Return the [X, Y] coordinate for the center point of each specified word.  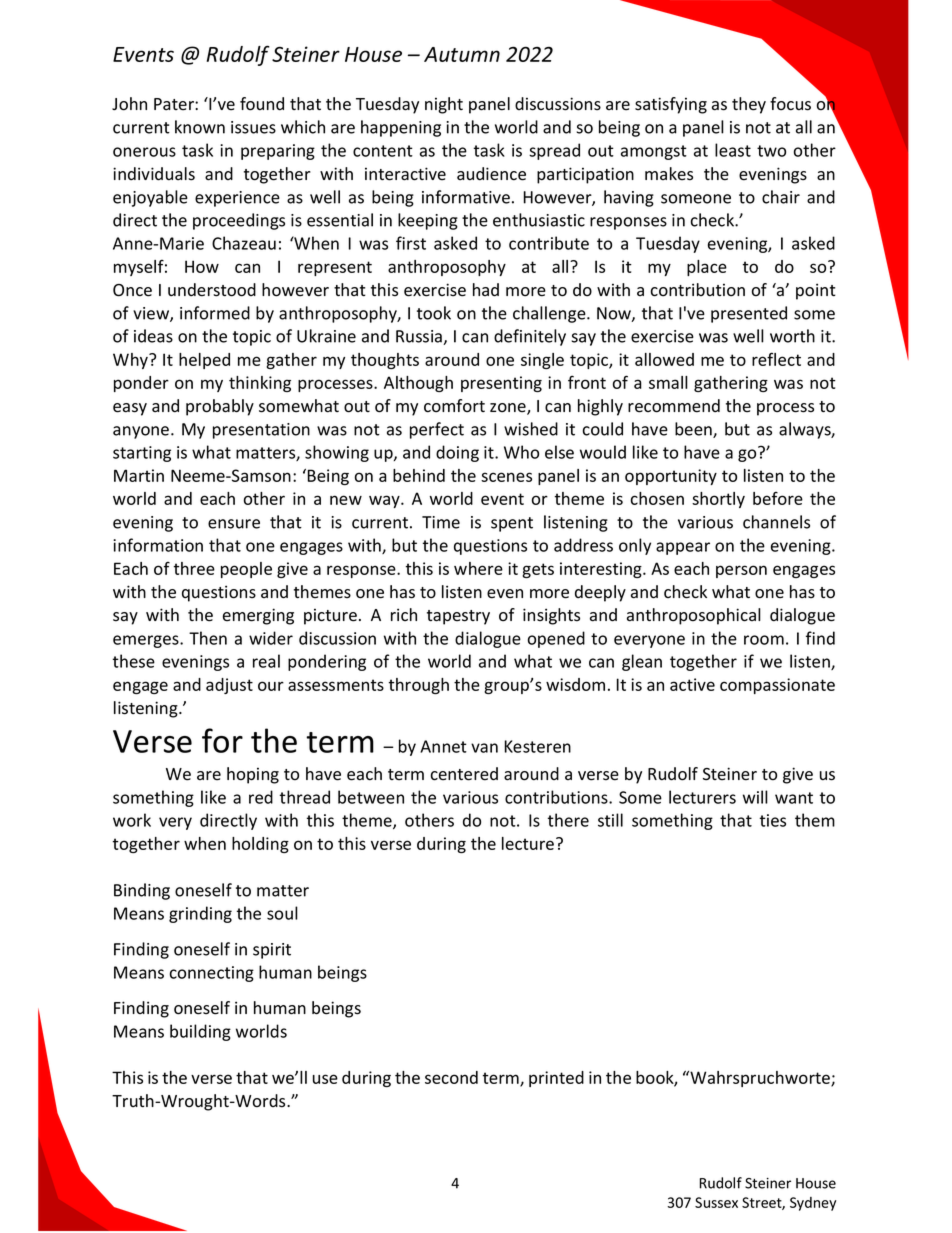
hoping [253, 775]
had [486, 290]
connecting [212, 974]
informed [215, 313]
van [484, 748]
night [444, 105]
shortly [718, 500]
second [451, 1077]
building [200, 1032]
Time [441, 522]
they [749, 105]
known [200, 127]
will [755, 797]
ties [773, 820]
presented [749, 314]
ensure [234, 524]
